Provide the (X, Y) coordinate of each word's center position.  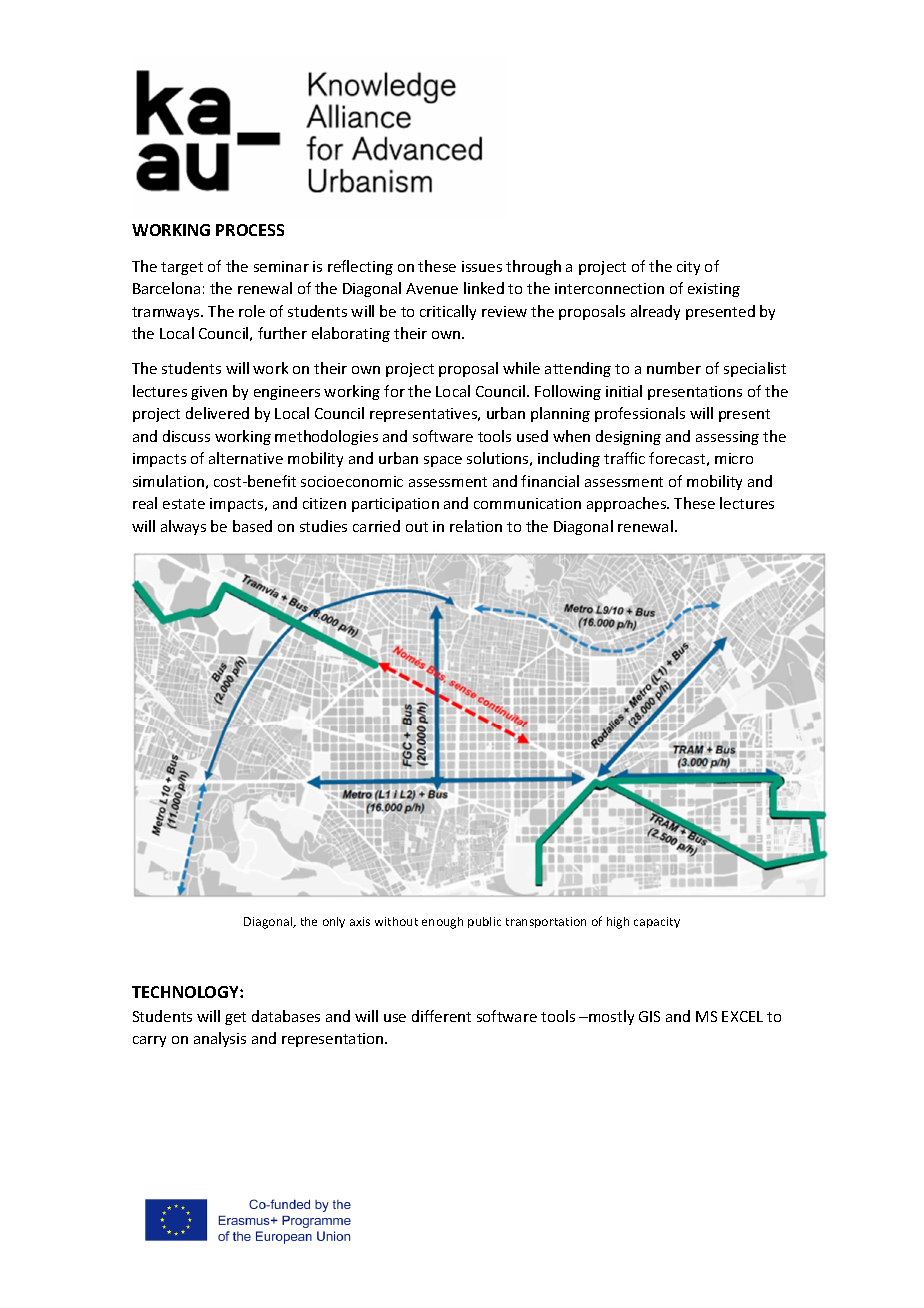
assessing (727, 438)
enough (442, 923)
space (443, 461)
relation (476, 526)
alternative (246, 458)
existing (714, 290)
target (182, 268)
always (183, 527)
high (618, 923)
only (334, 922)
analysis (220, 1039)
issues (482, 266)
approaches (628, 504)
